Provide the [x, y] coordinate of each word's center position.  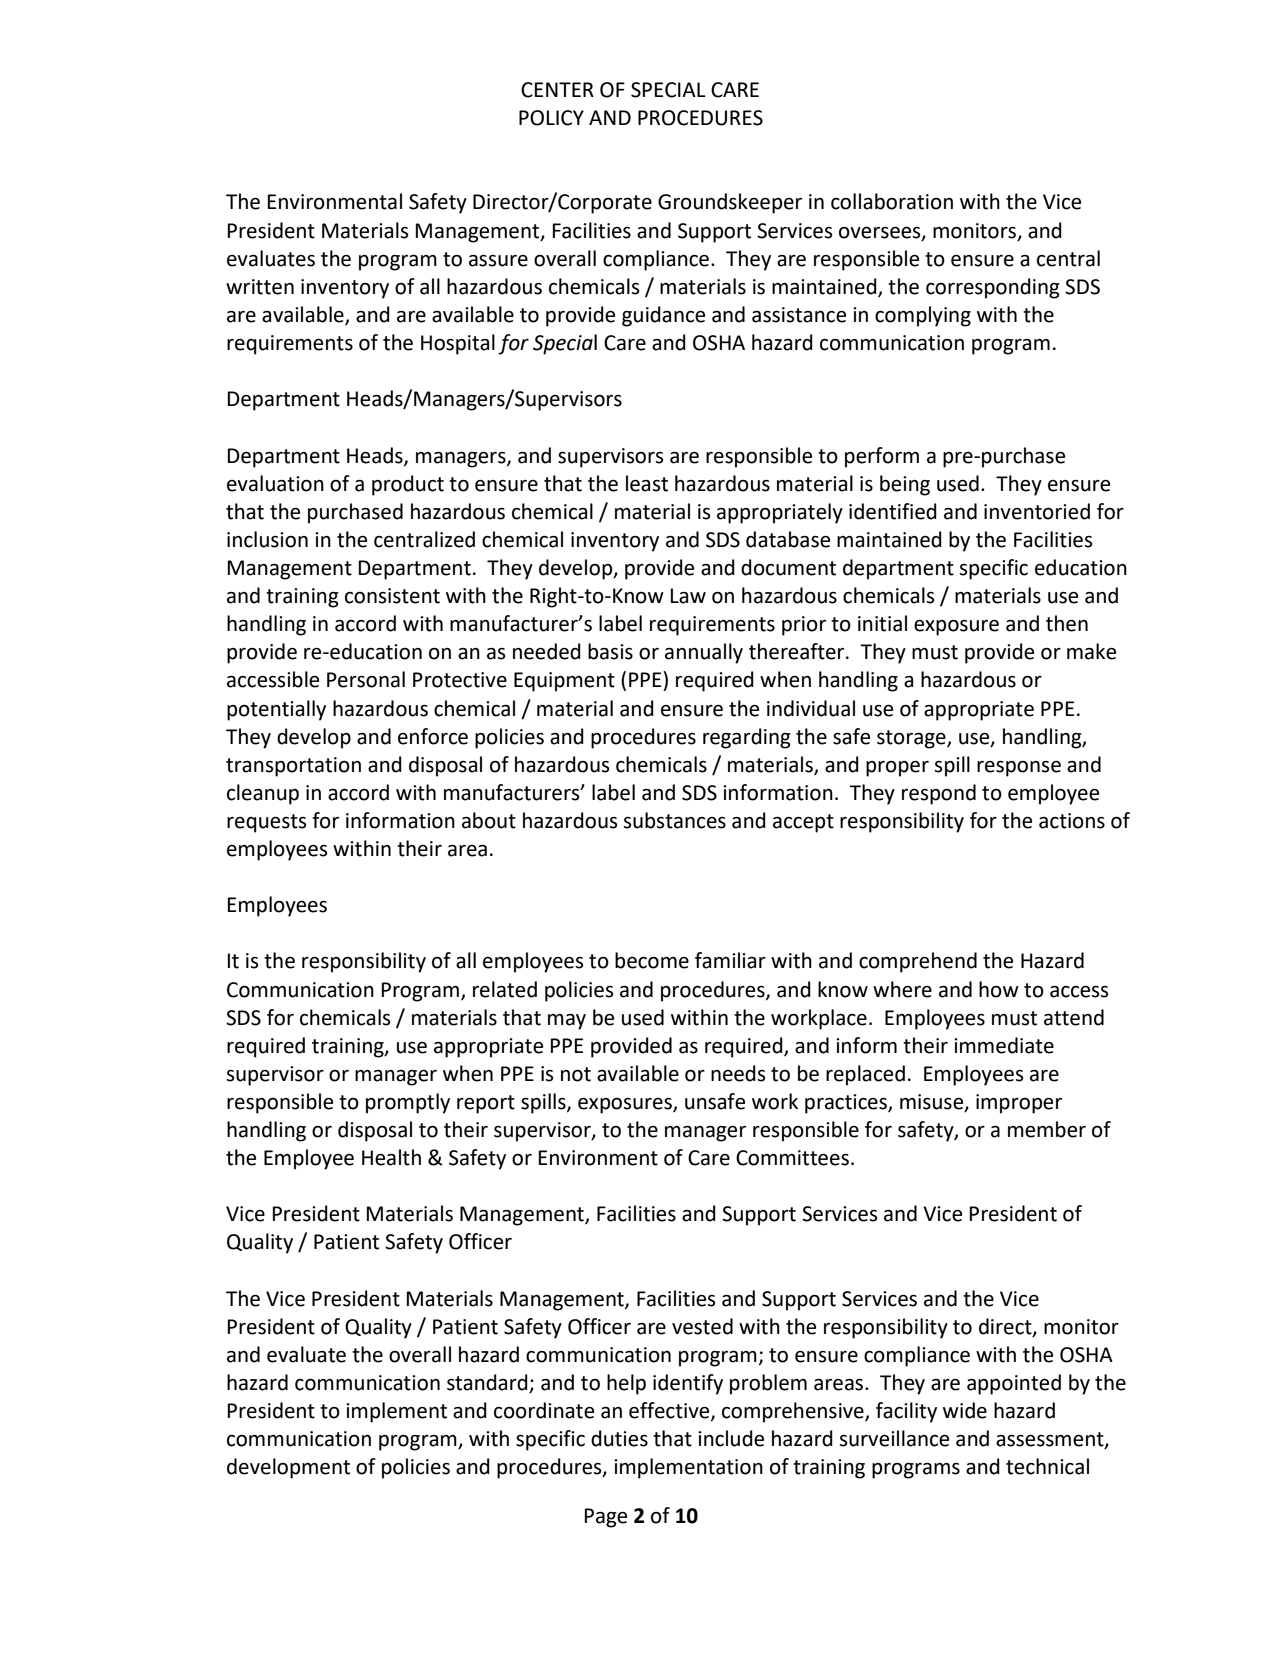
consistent [392, 596]
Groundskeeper [730, 203]
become [652, 960]
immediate [1004, 1045]
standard [488, 1383]
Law [688, 596]
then [1067, 623]
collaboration [892, 201]
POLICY [551, 118]
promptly [408, 1103]
